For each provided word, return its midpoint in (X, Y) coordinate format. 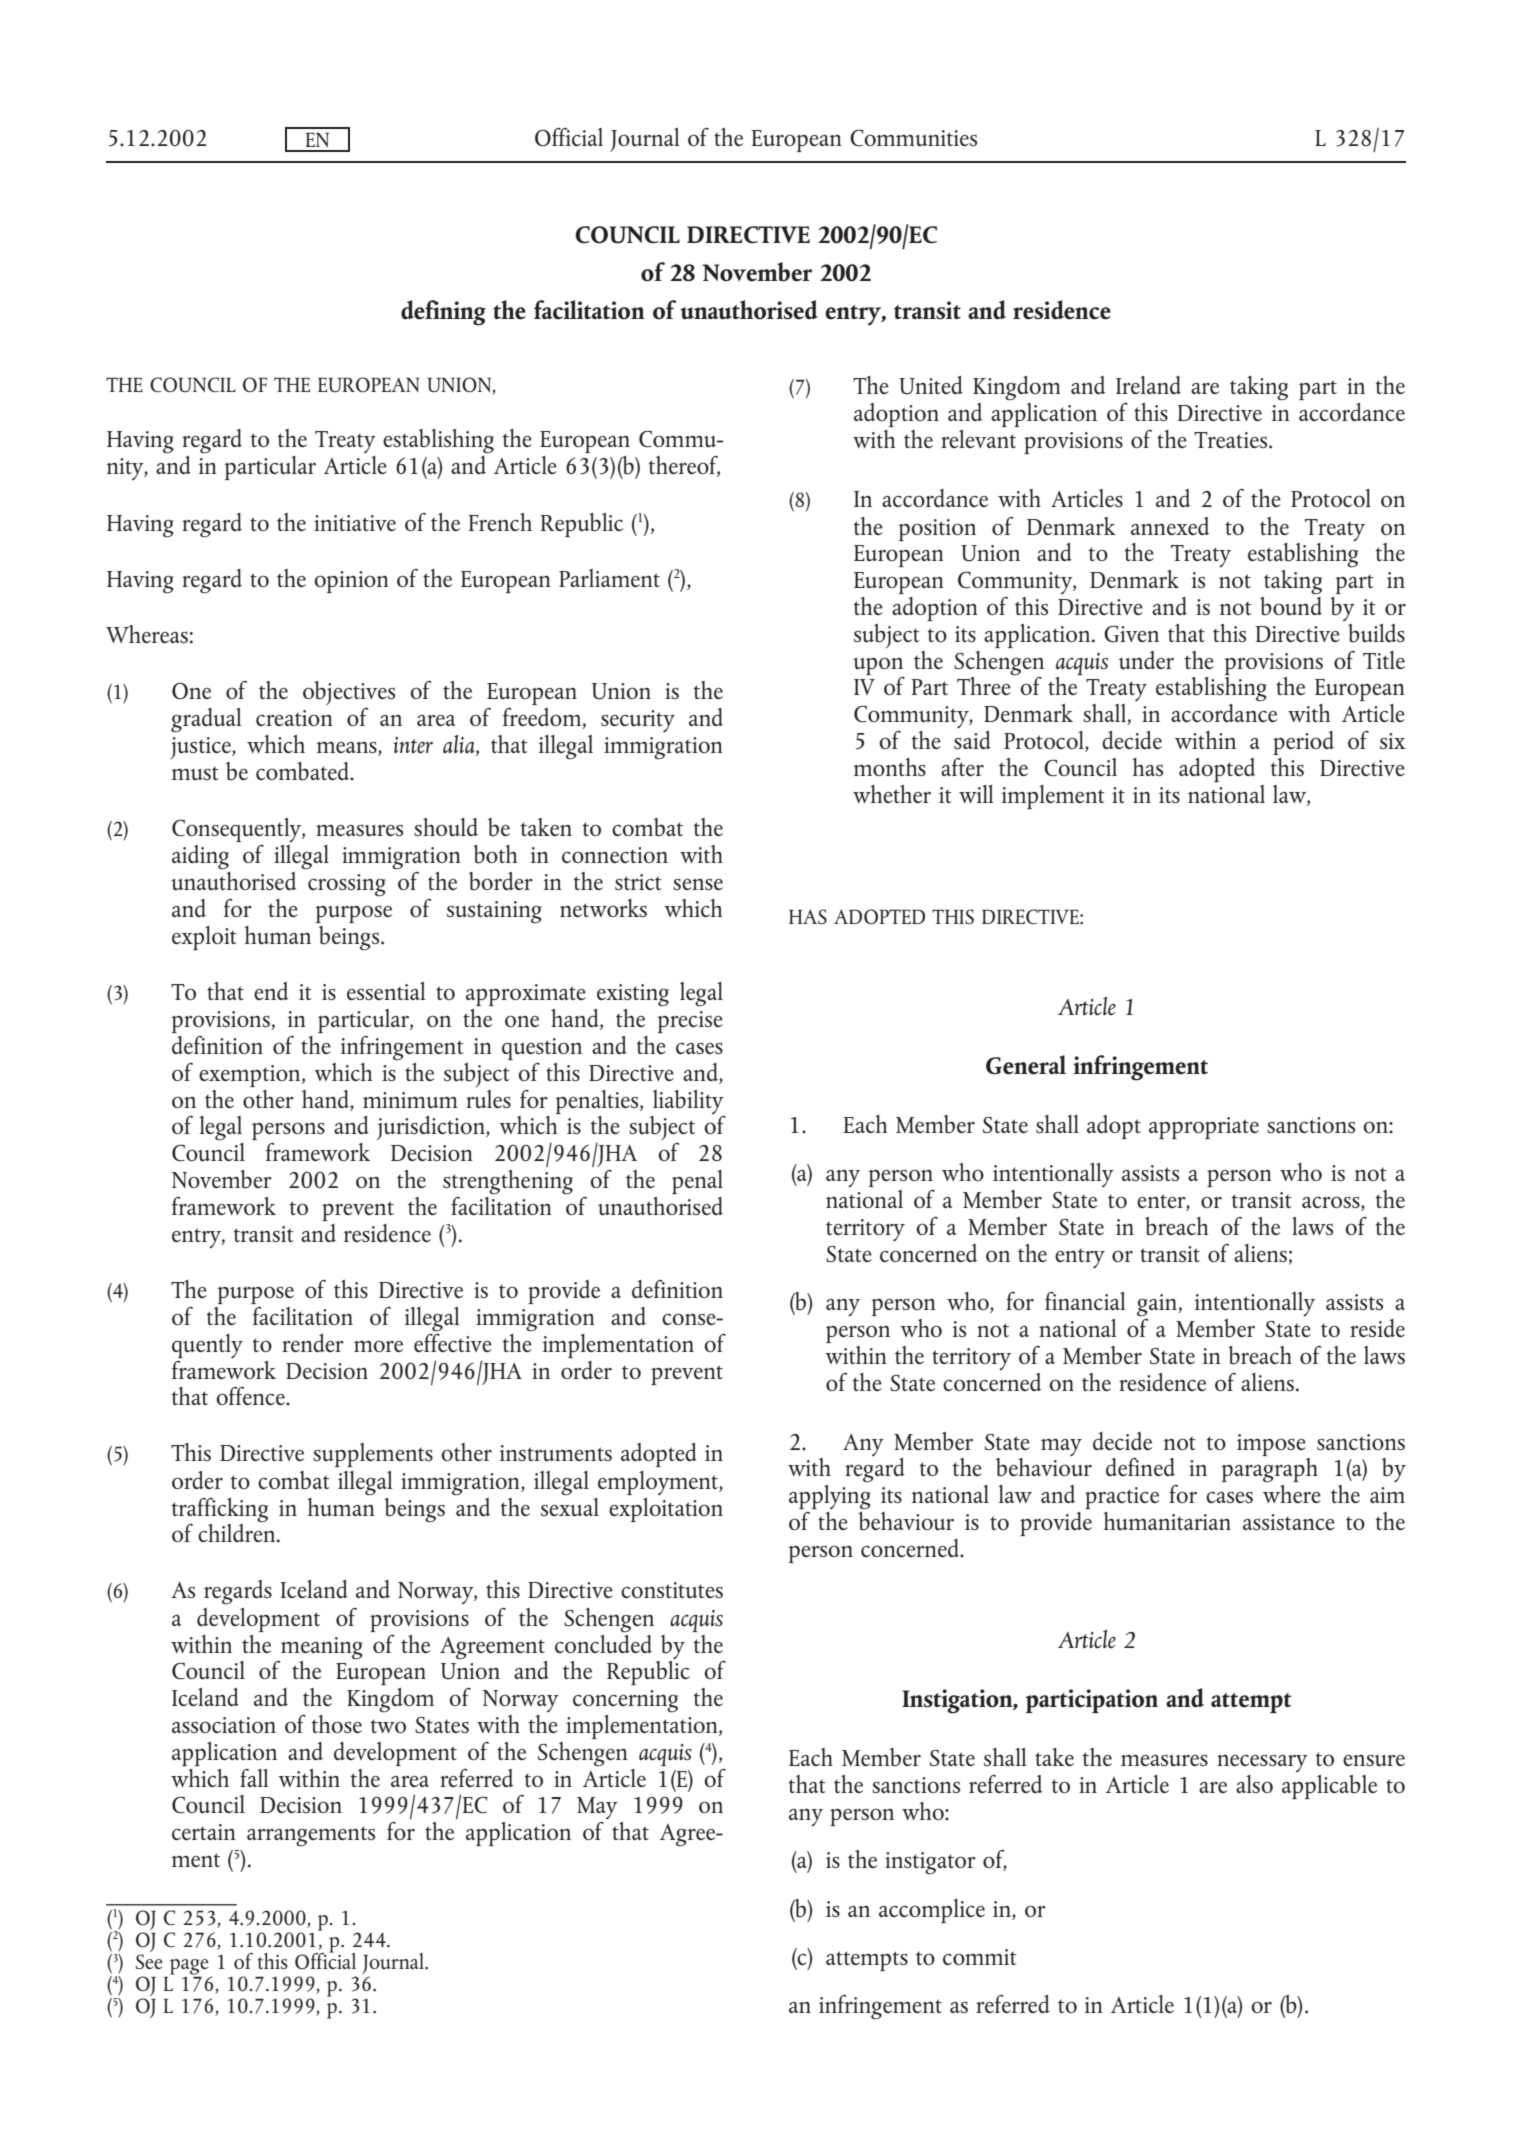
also (1254, 1784)
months (890, 767)
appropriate (1204, 1128)
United (931, 385)
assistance (1289, 1522)
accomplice (932, 1911)
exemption (251, 1076)
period (1303, 743)
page (189, 1968)
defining (443, 313)
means (348, 748)
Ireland (1148, 385)
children (236, 1532)
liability (688, 1102)
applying (830, 1496)
